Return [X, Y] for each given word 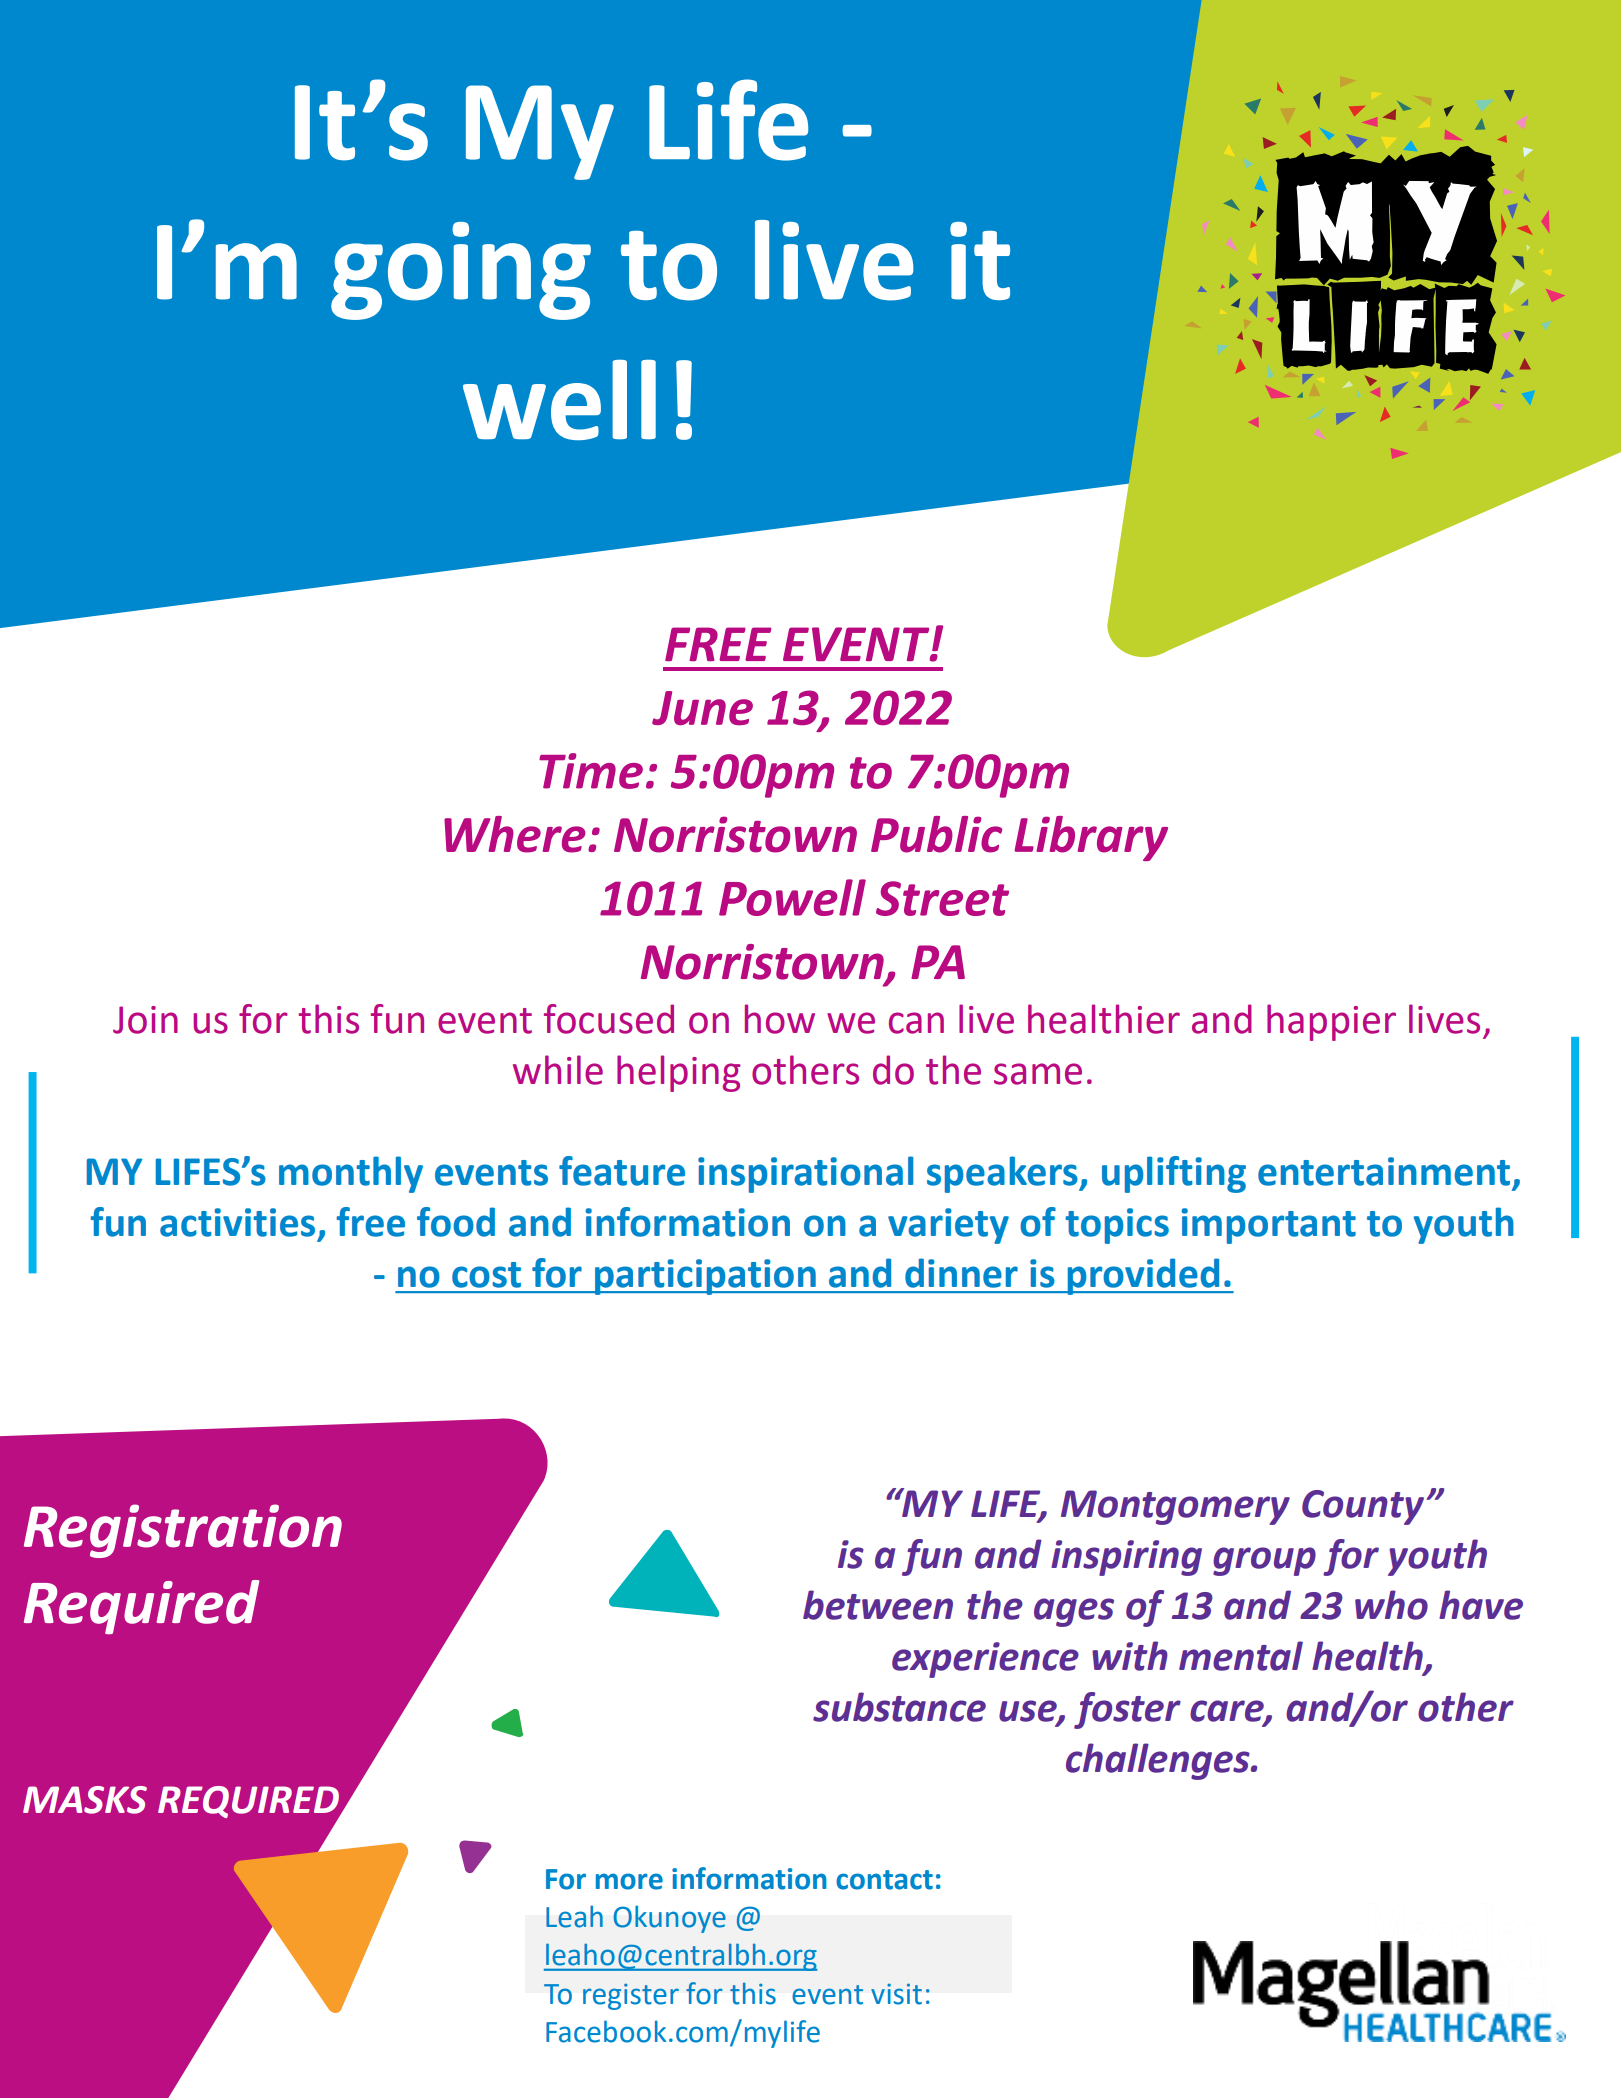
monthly [351, 1174]
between [878, 1605]
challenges [1159, 1761]
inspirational [806, 1174]
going [461, 271]
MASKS [85, 1800]
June [702, 708]
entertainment [1384, 1171]
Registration [183, 1531]
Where [515, 834]
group [1264, 1561]
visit [896, 1994]
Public [936, 834]
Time [591, 771]
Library [1091, 838]
